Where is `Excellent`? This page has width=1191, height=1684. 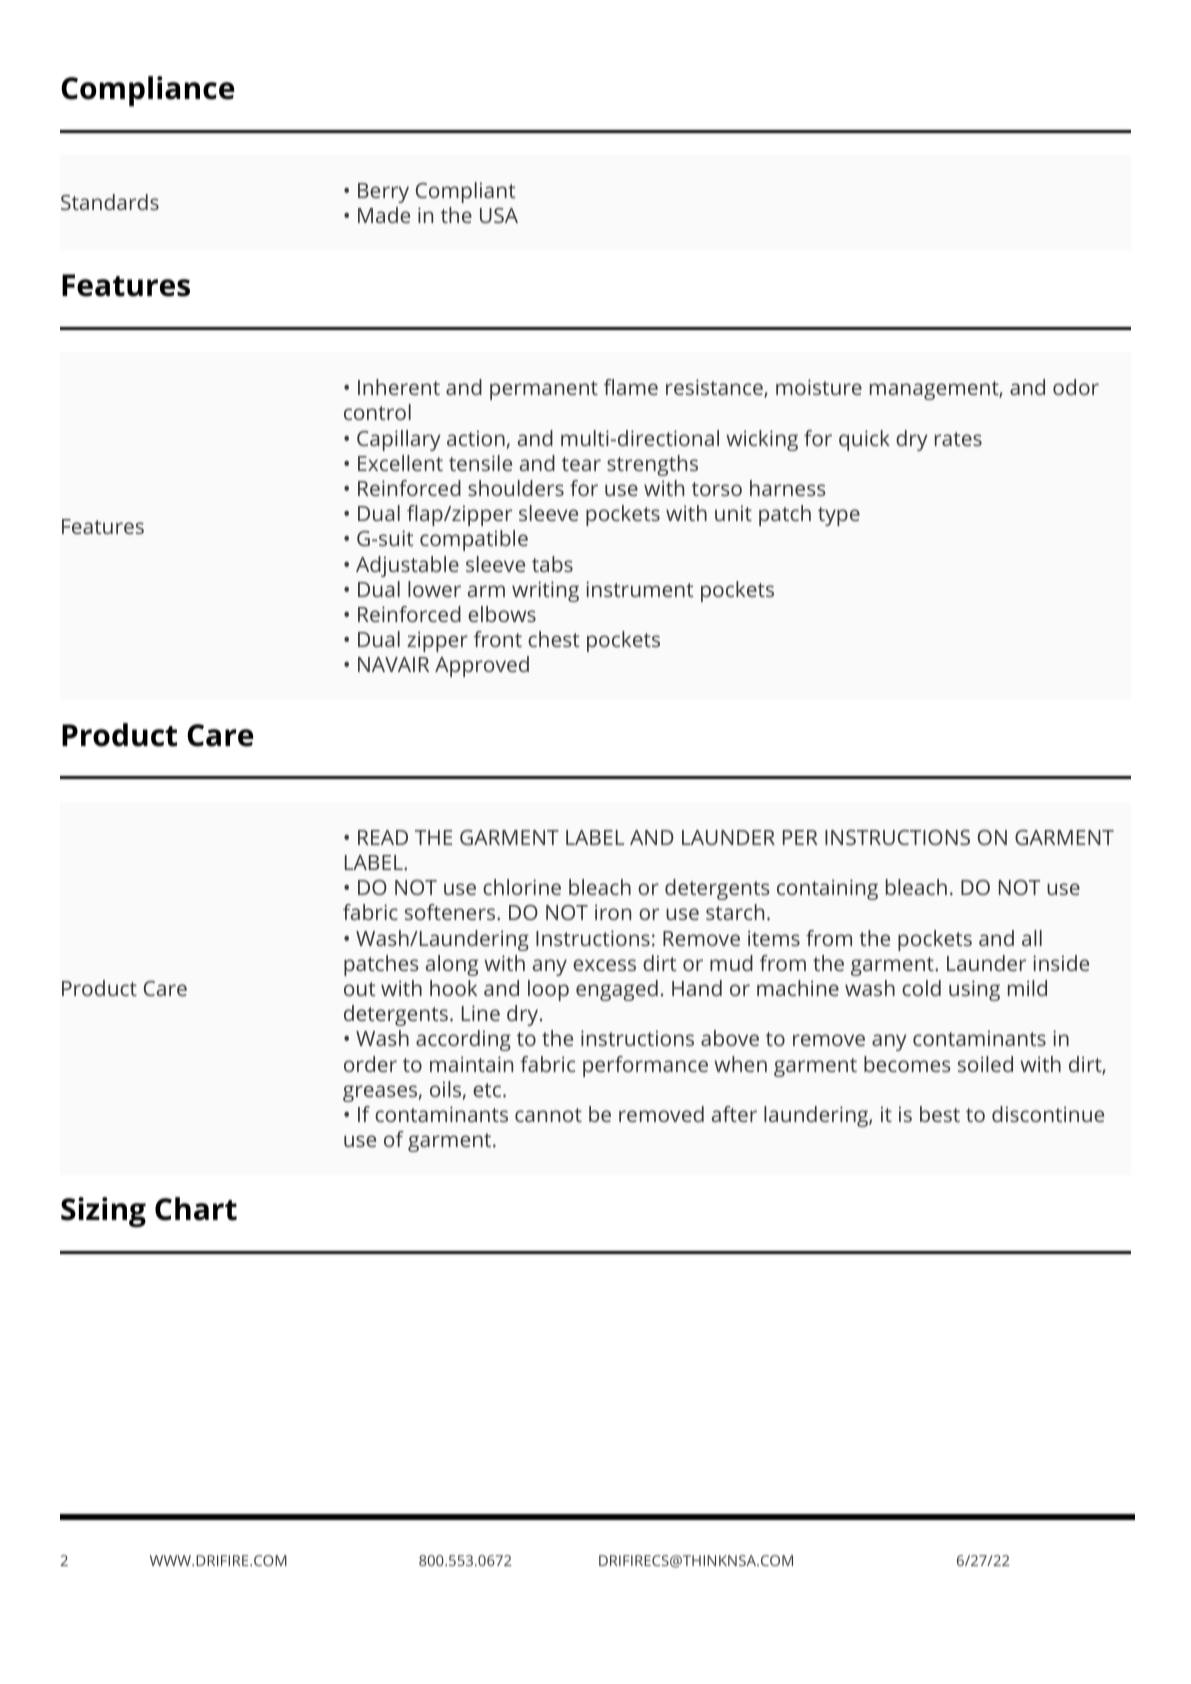 Excellent is located at coordinates (400, 463).
